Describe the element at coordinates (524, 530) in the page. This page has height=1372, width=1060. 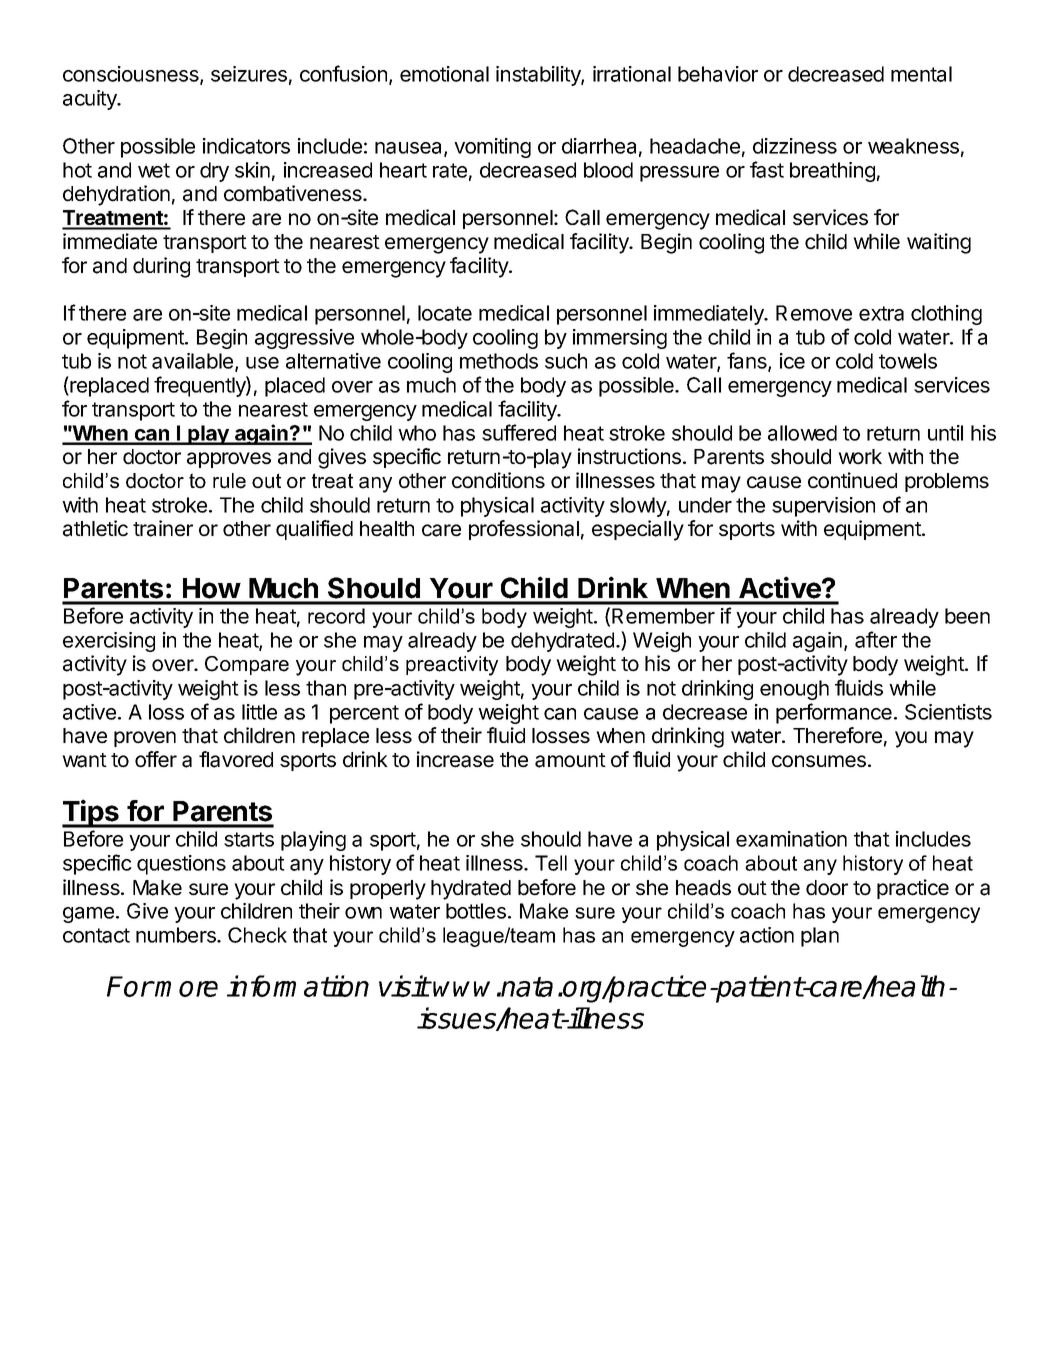
I see `professional` at that location.
